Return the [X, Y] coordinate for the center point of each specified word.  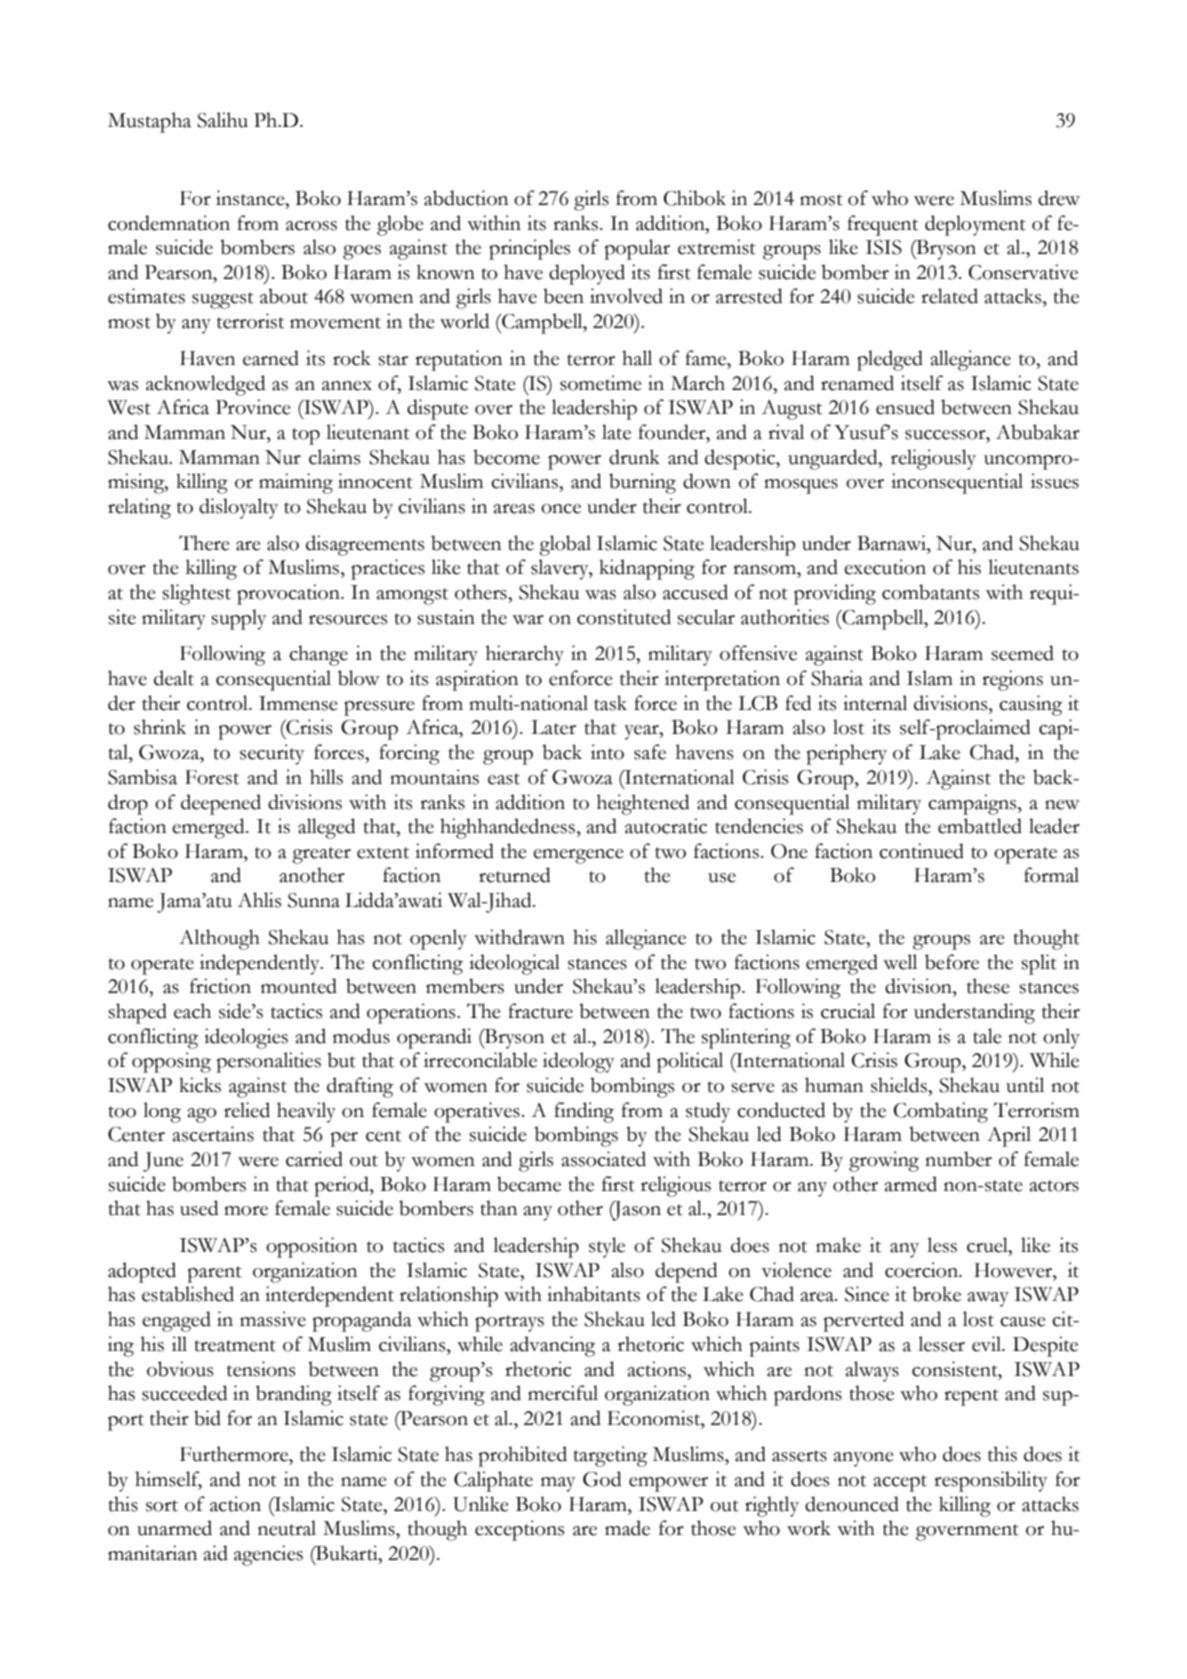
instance [251, 198]
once [561, 509]
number [958, 1159]
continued [921, 851]
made [627, 1528]
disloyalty [238, 508]
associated [604, 1159]
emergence [578, 856]
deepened [221, 804]
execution [885, 567]
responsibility [990, 1481]
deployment [975, 225]
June [163, 1162]
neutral [287, 1528]
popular [637, 249]
